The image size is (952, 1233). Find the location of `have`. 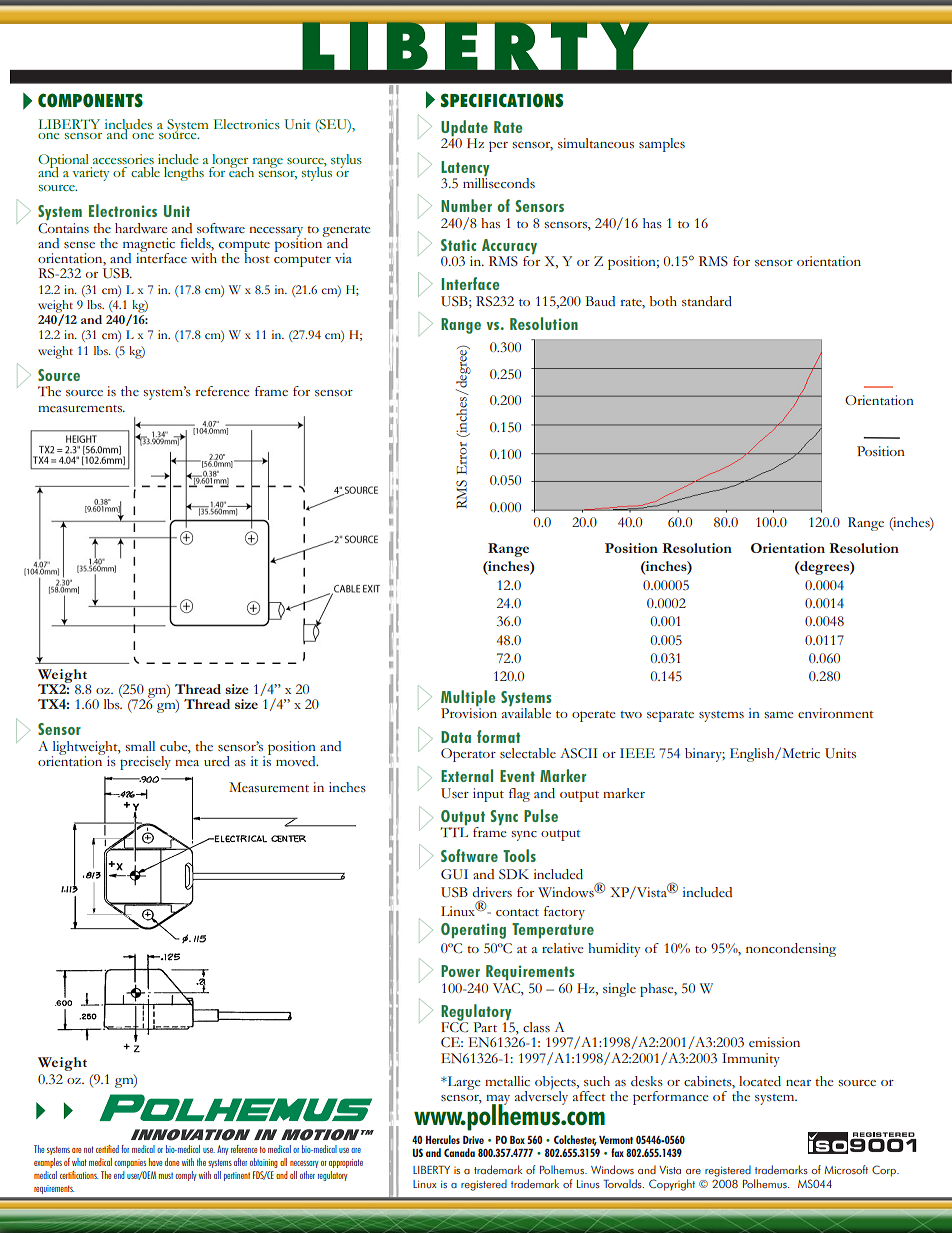

have is located at coordinates (155, 1162).
